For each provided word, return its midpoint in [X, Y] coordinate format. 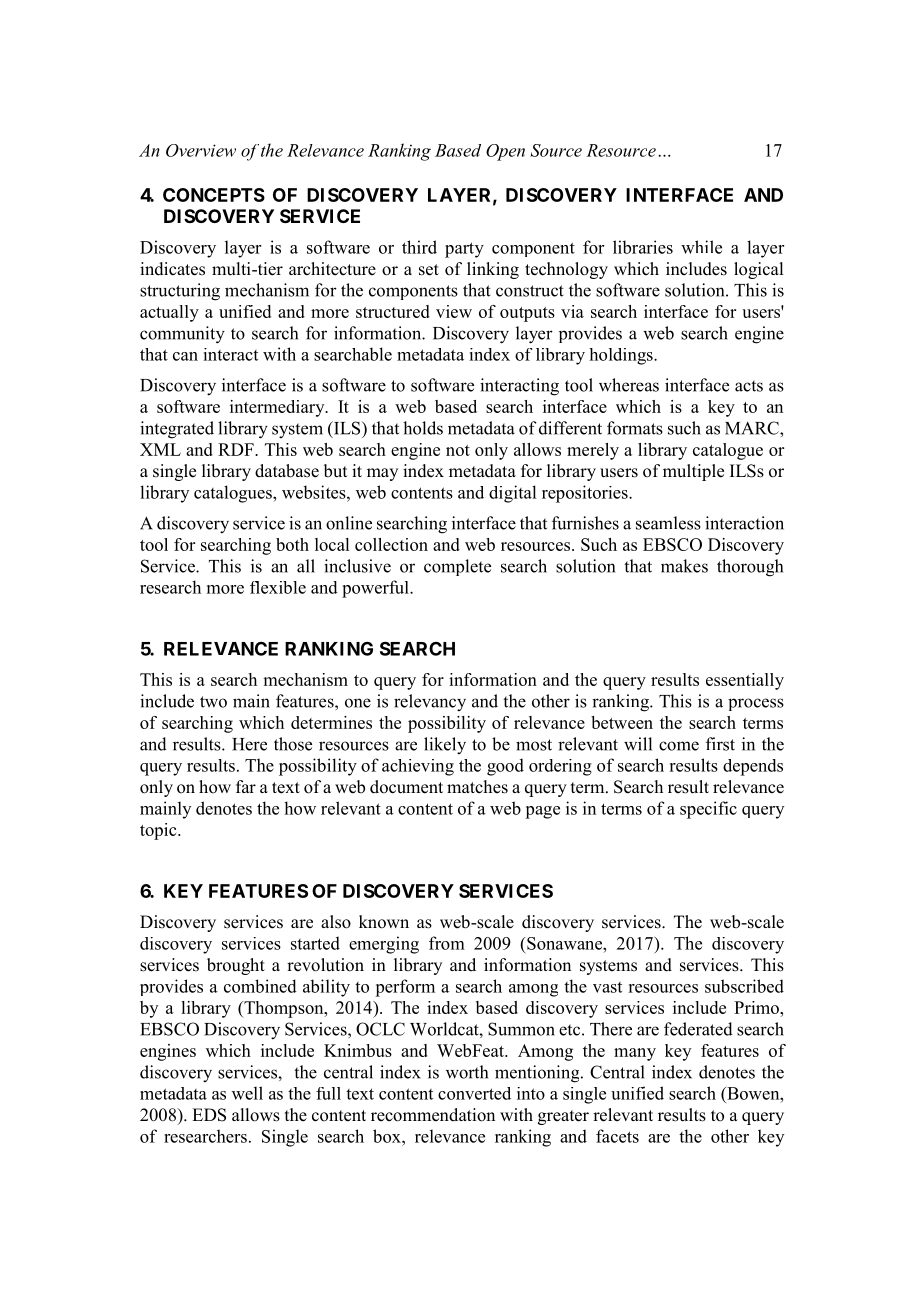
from [447, 943]
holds [423, 428]
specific [708, 810]
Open [505, 152]
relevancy [430, 703]
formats [635, 428]
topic [159, 831]
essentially [745, 681]
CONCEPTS [214, 195]
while [701, 247]
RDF [237, 449]
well [247, 1093]
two [213, 702]
